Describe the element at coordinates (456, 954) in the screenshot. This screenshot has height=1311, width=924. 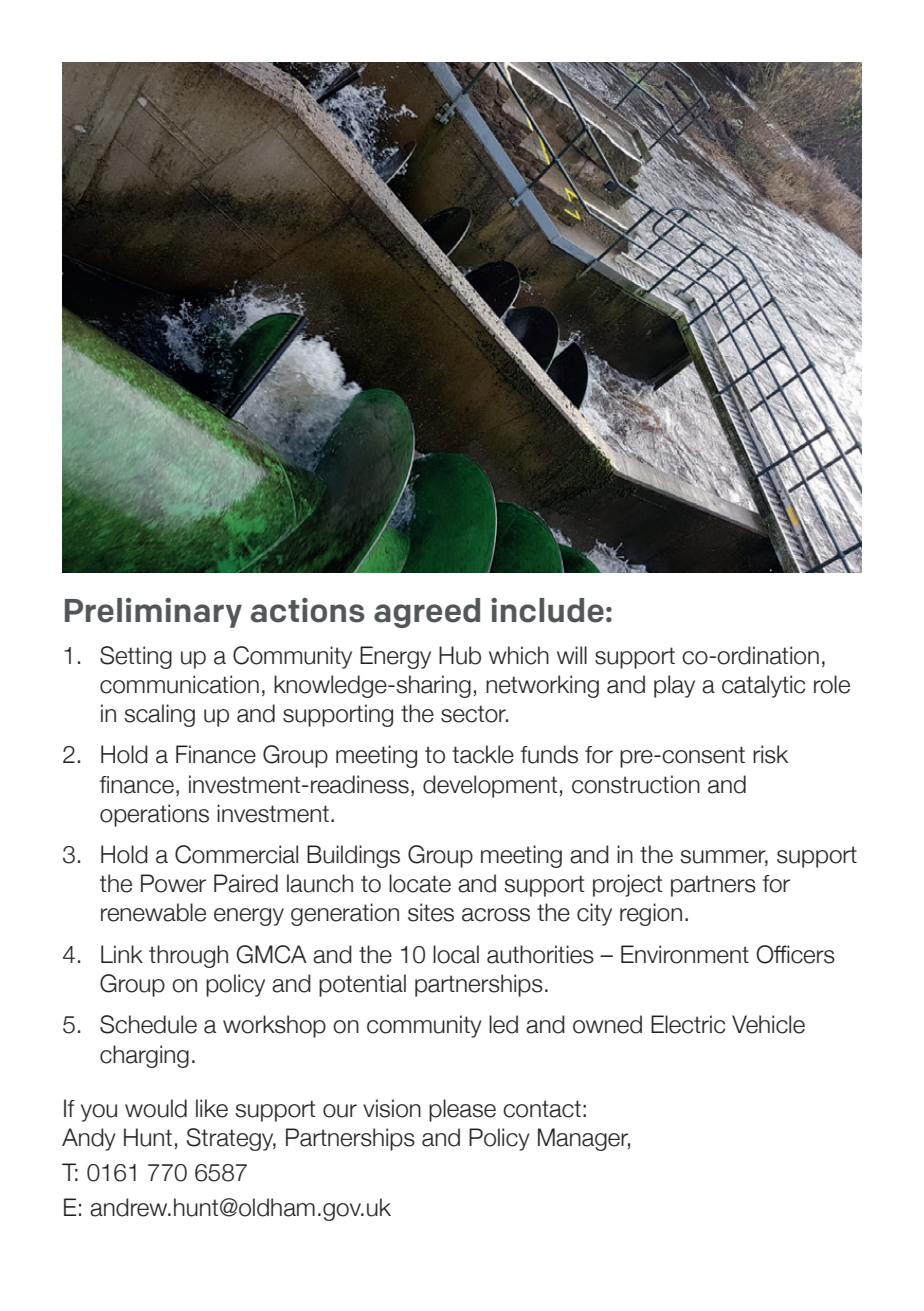
I see `local` at that location.
